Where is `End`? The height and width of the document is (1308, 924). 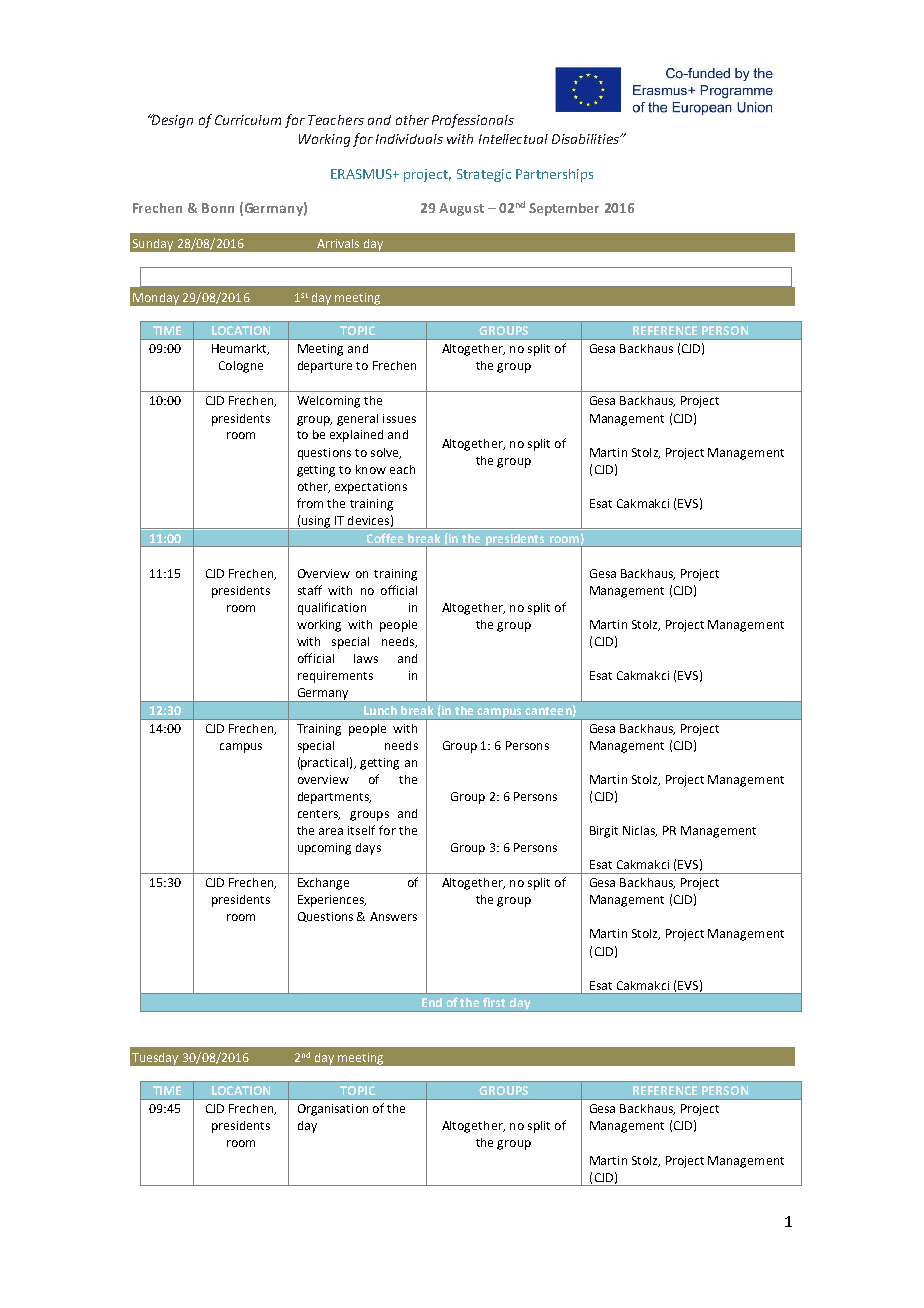 End is located at coordinates (432, 1002).
